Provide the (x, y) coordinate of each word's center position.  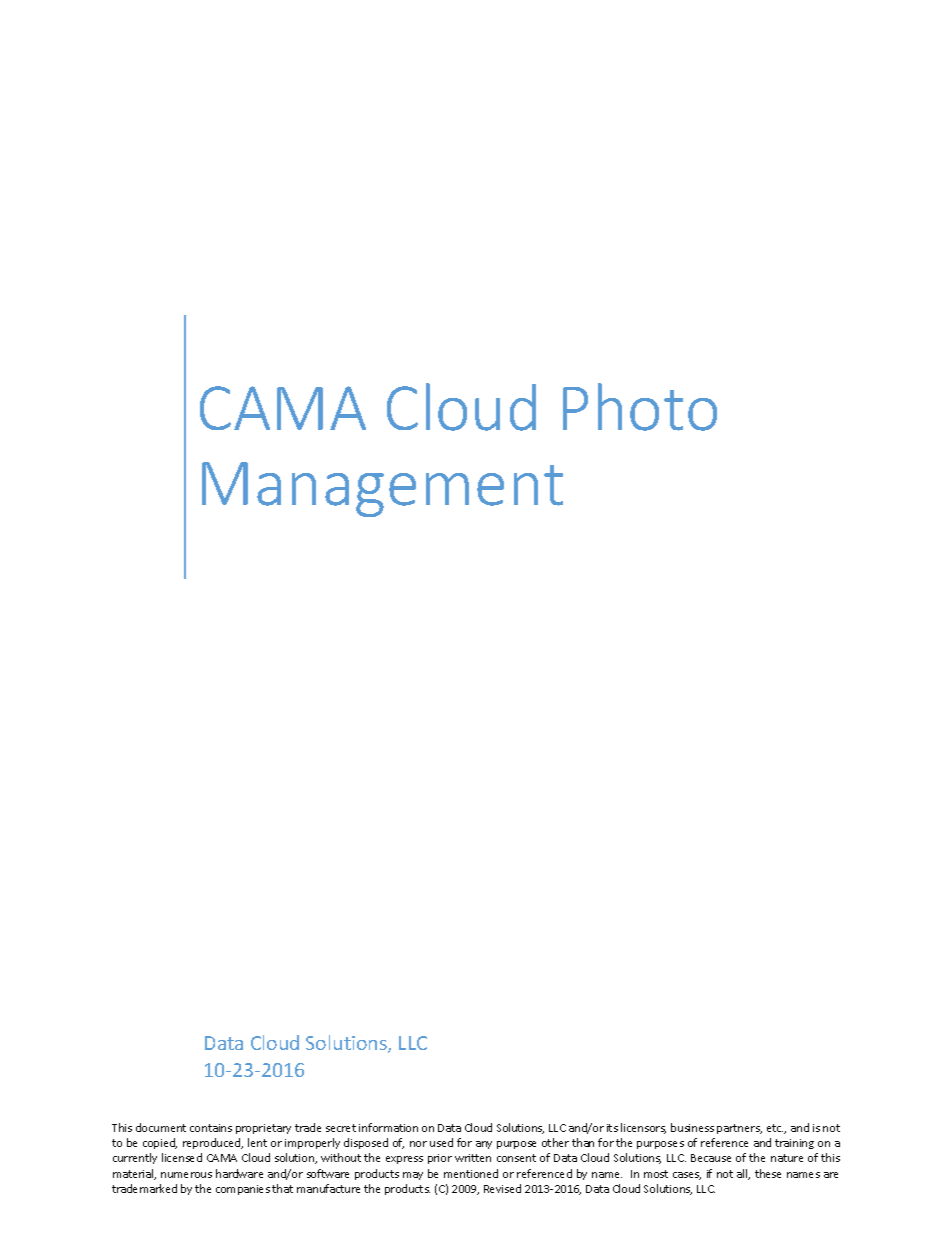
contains (211, 1128)
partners (739, 1129)
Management (382, 489)
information (388, 1127)
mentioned (471, 1173)
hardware (239, 1173)
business (692, 1127)
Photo (640, 407)
